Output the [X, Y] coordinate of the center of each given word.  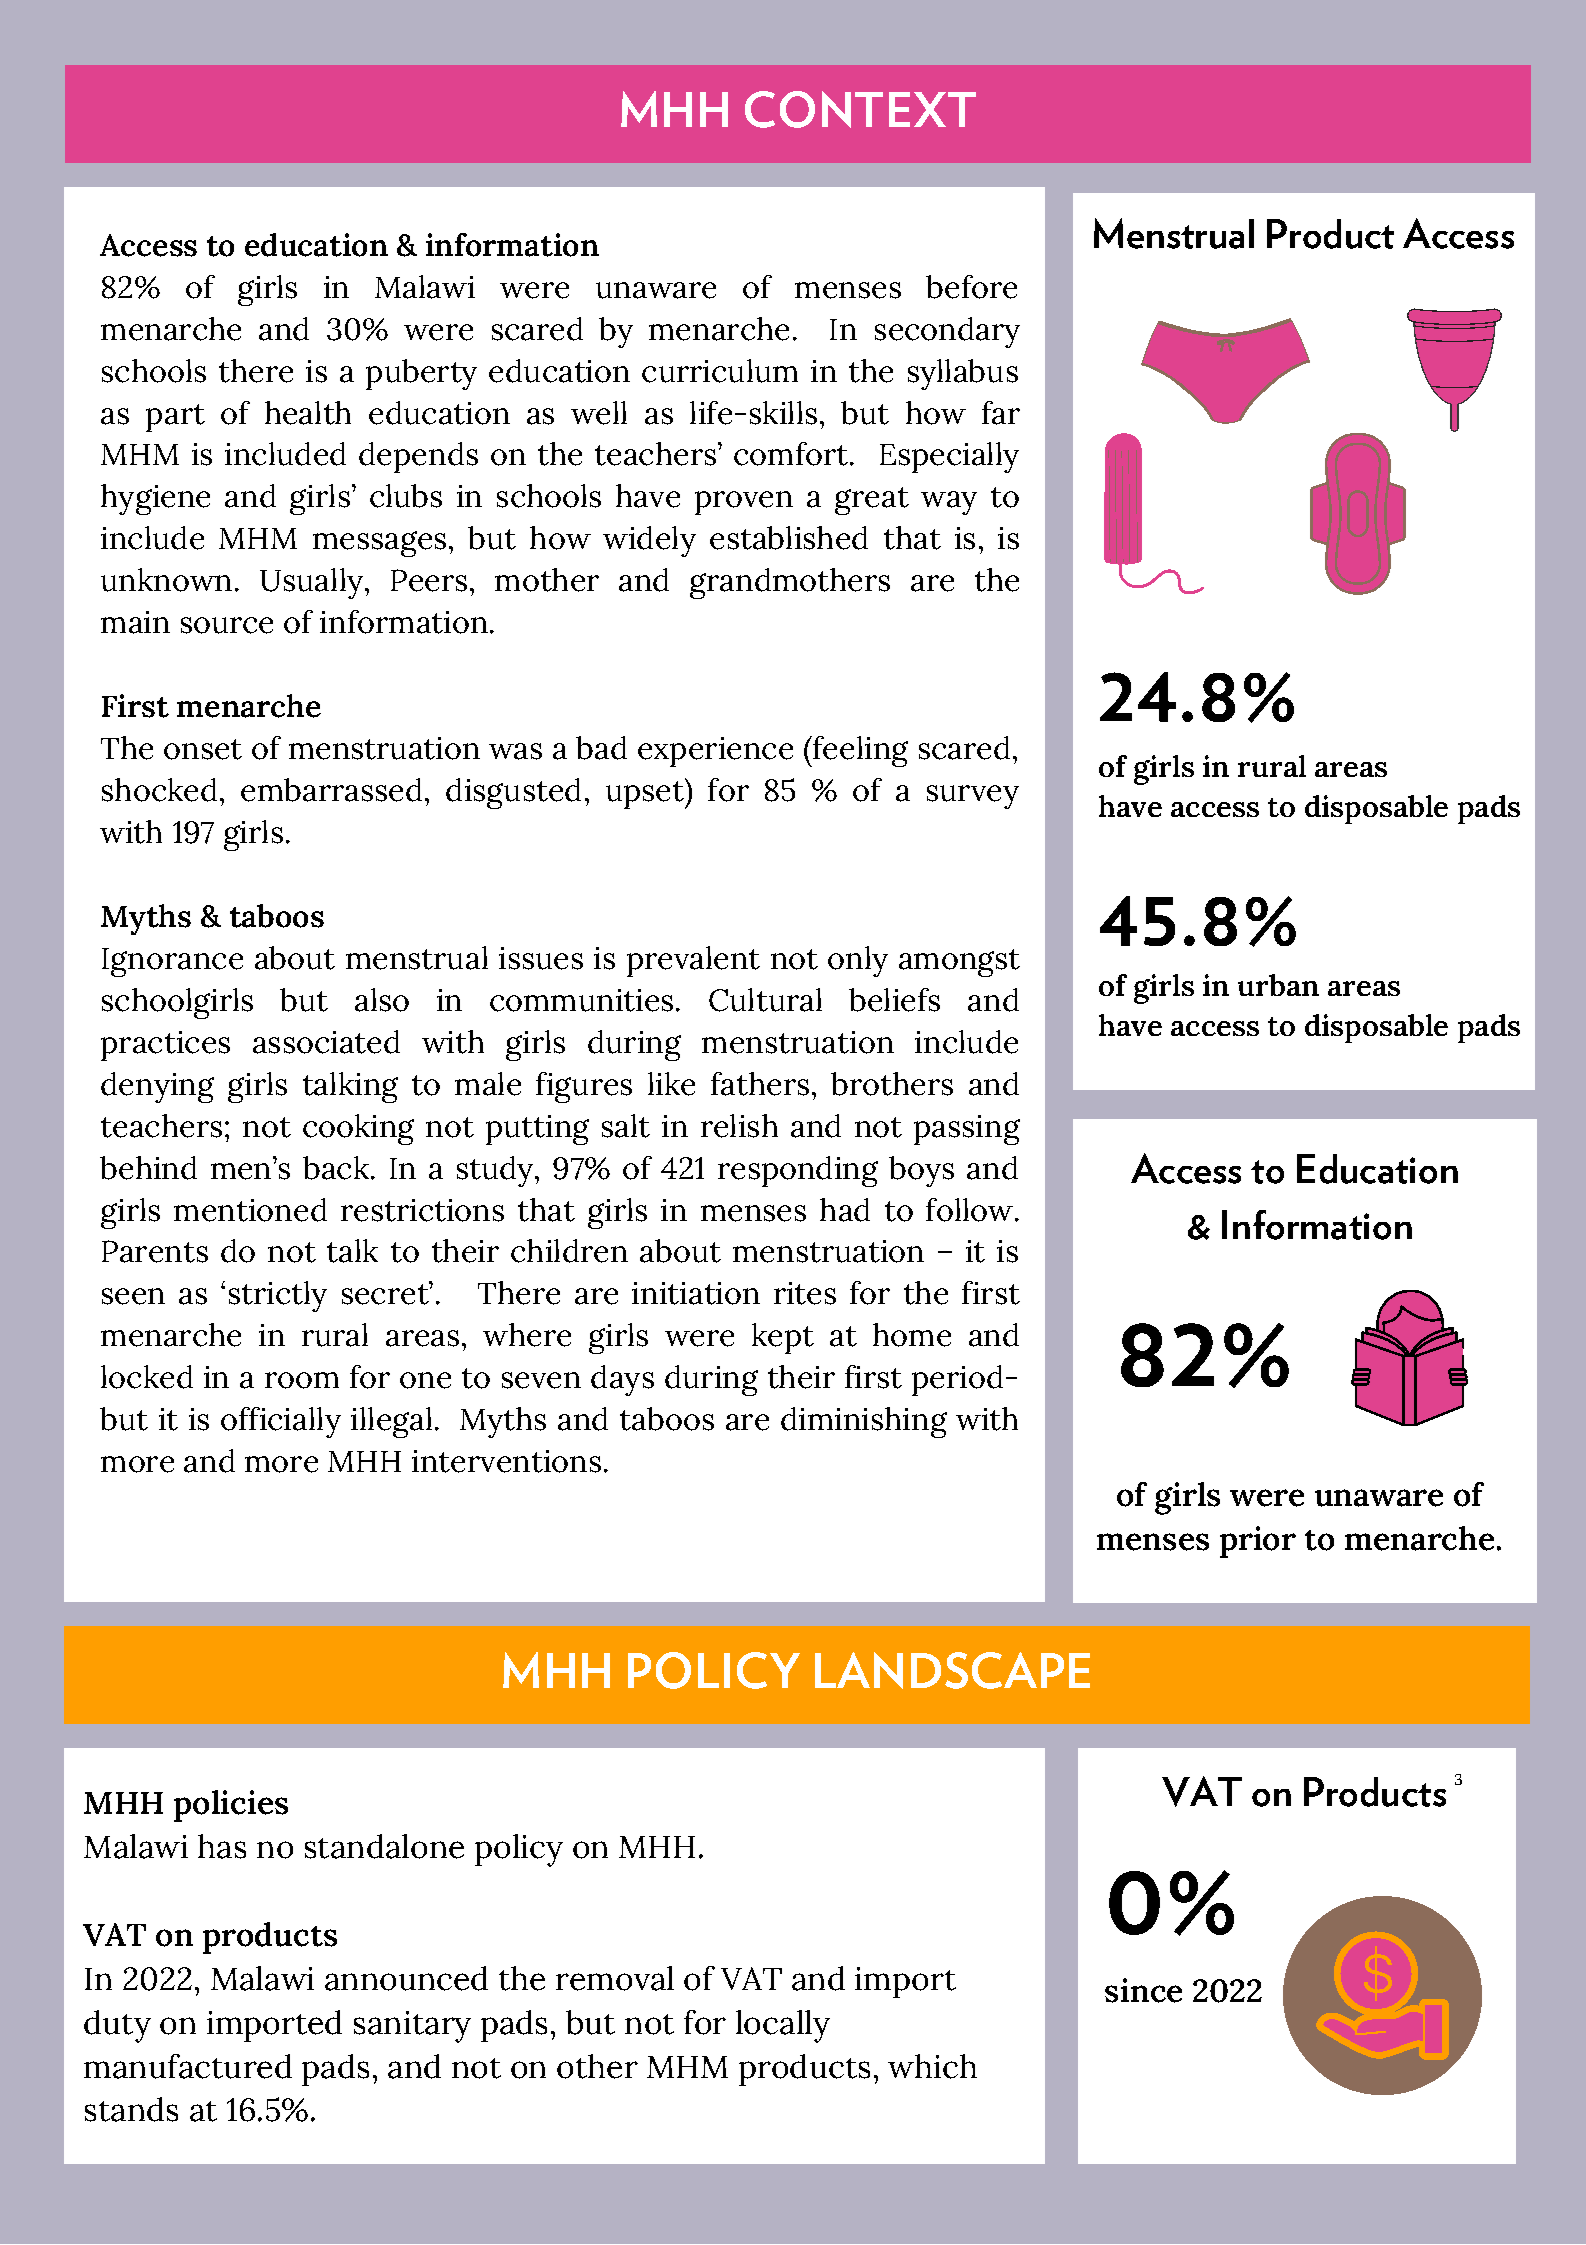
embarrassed [331, 790]
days [622, 1380]
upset [646, 794]
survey [973, 797]
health [308, 413]
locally [783, 2026]
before [971, 287]
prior [1258, 1542]
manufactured [188, 2066]
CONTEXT [860, 109]
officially [281, 1422]
